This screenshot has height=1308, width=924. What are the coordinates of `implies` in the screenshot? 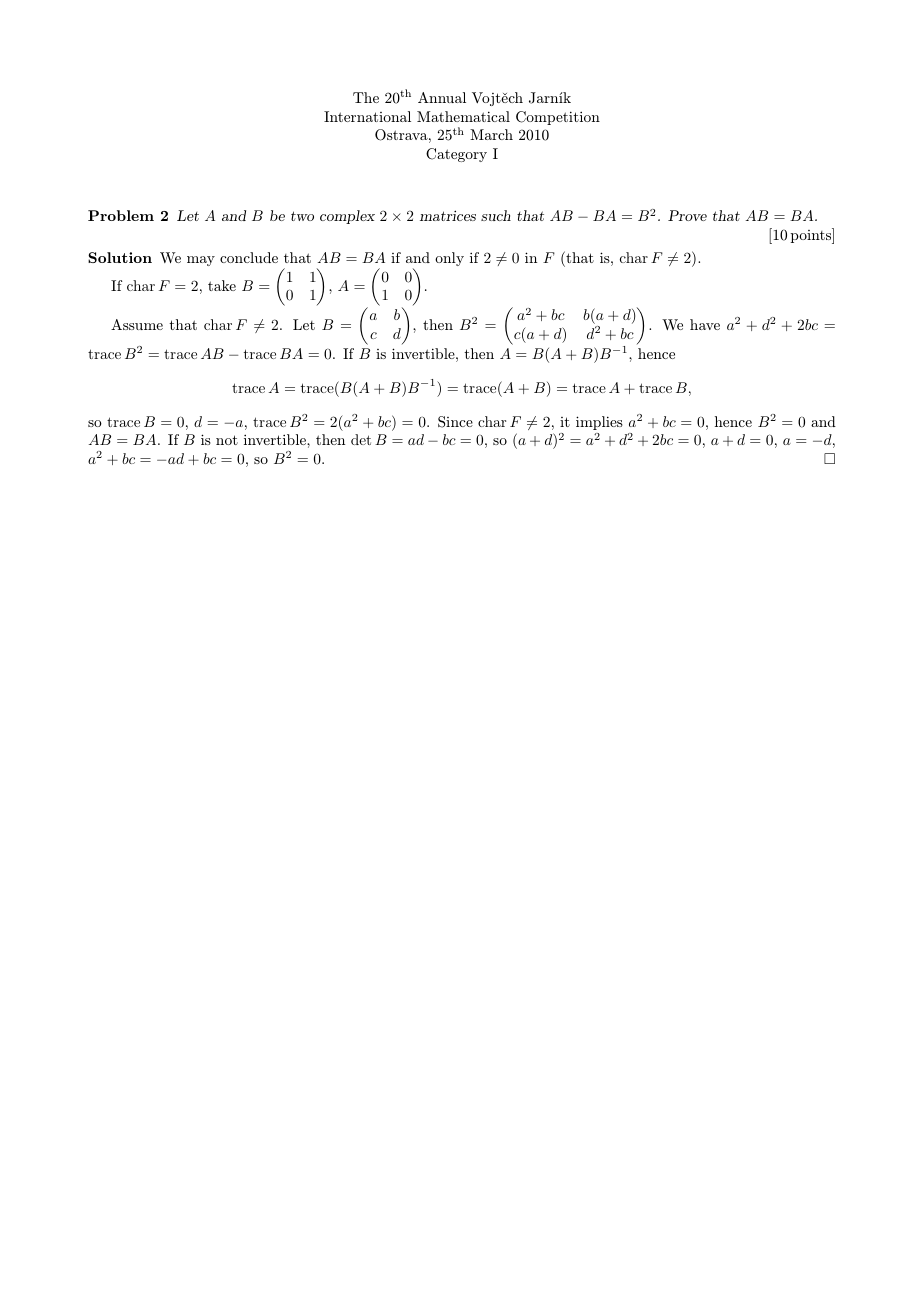 It's located at (599, 423).
